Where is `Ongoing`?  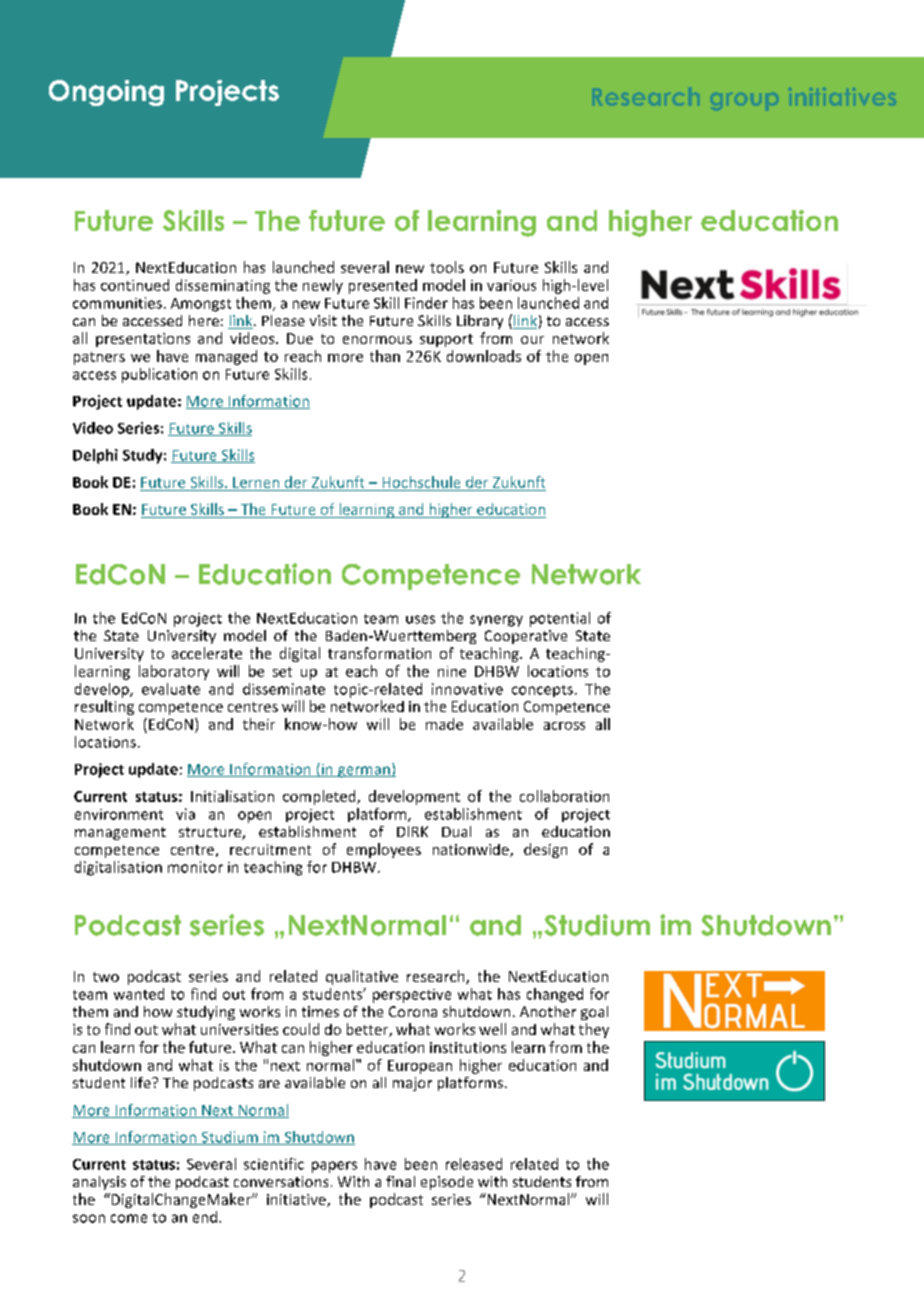 Ongoing is located at coordinates (106, 93).
